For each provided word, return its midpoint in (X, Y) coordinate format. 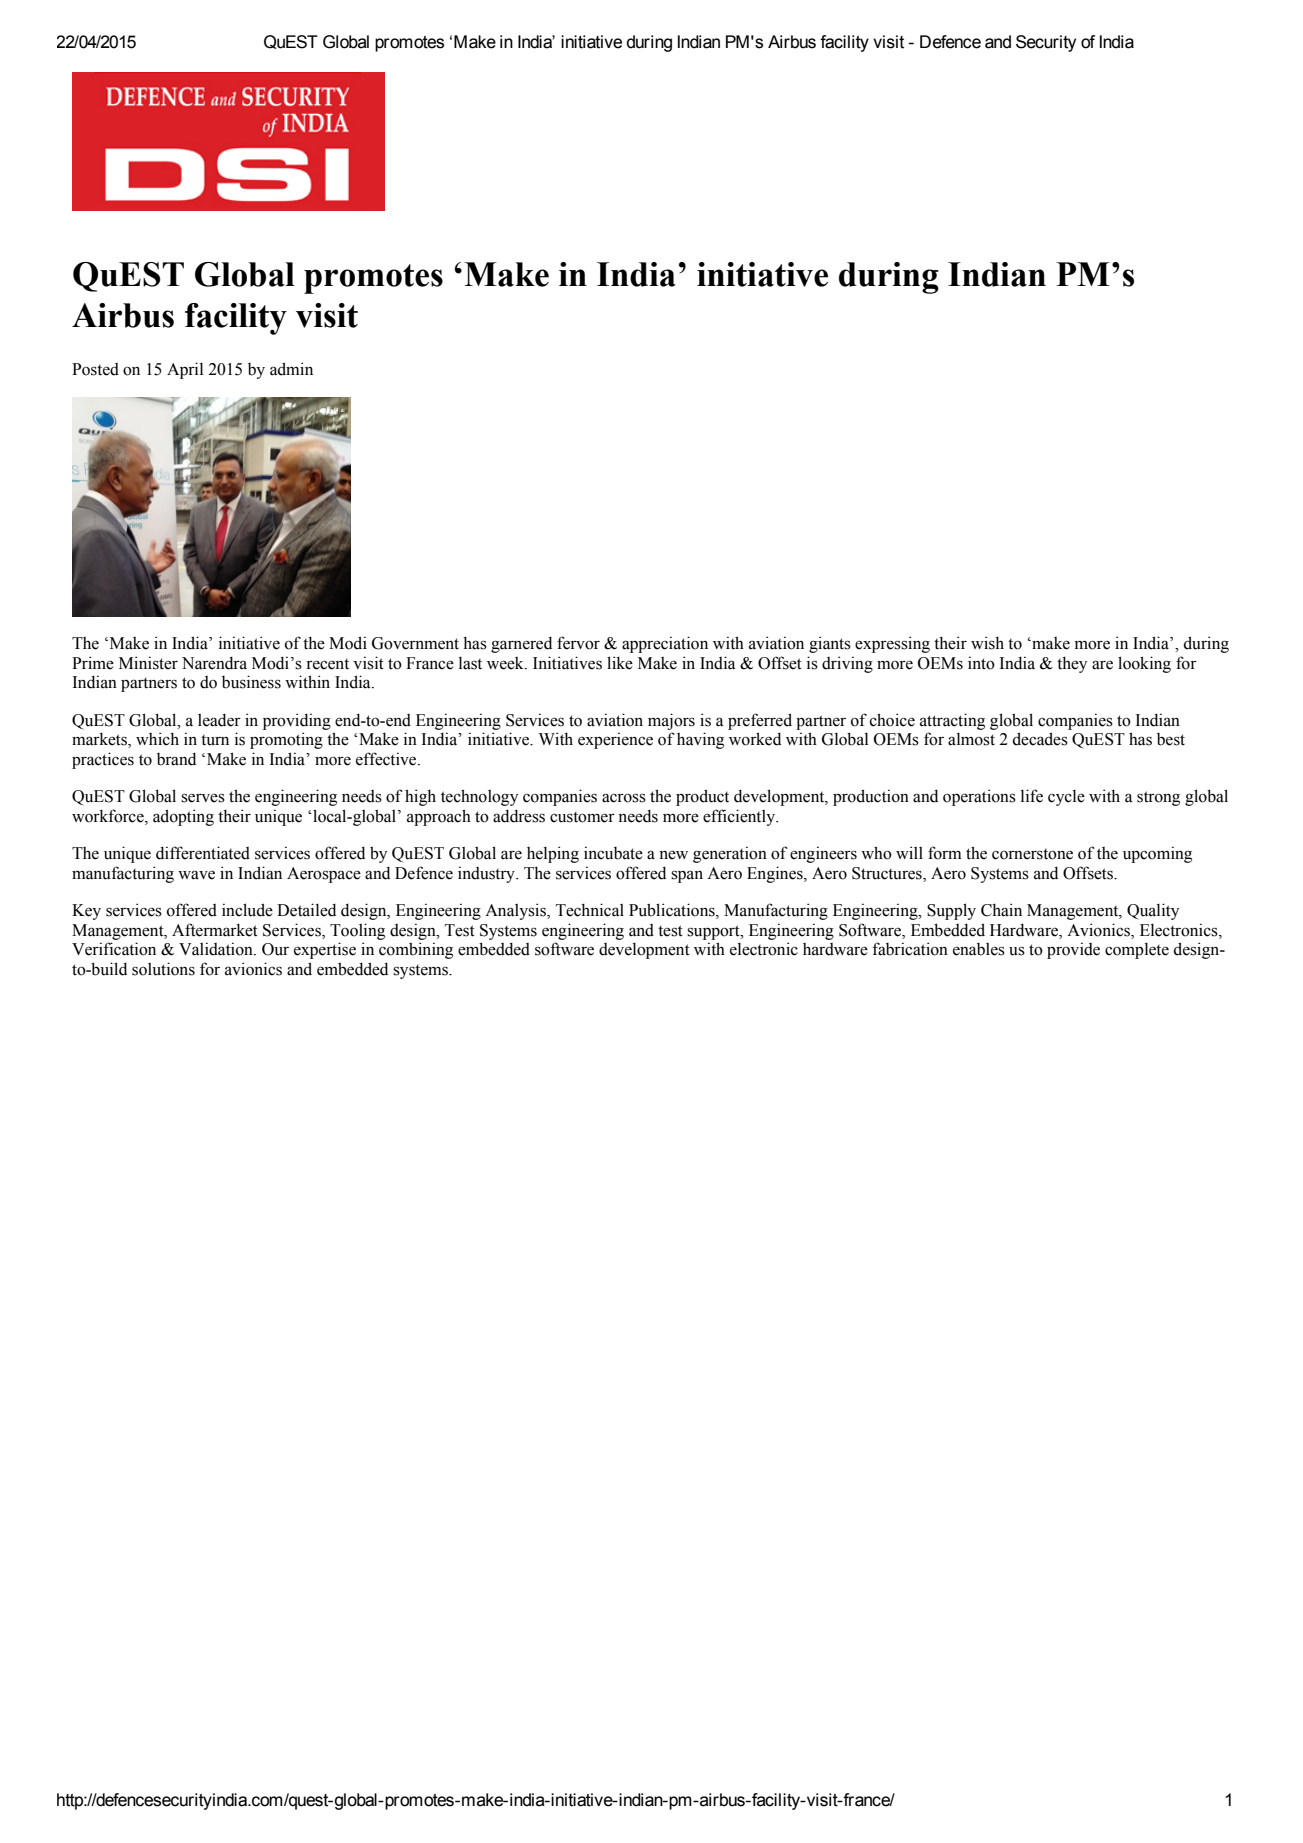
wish (987, 643)
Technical (590, 910)
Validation (217, 949)
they (1072, 664)
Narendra (214, 663)
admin (291, 369)
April (185, 370)
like (620, 663)
